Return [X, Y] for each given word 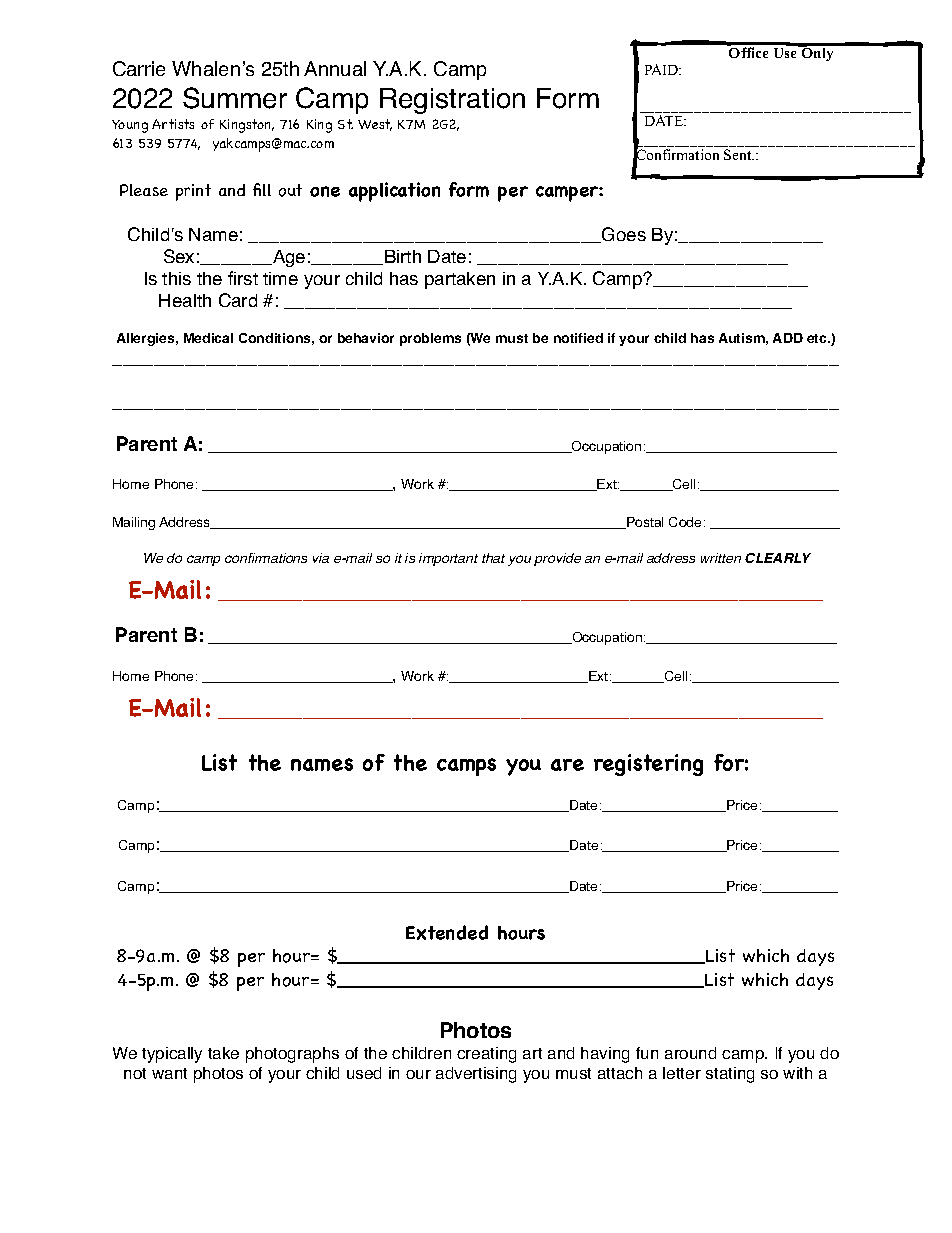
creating [486, 1055]
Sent [739, 154]
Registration [452, 101]
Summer [235, 98]
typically [172, 1055]
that [493, 558]
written [721, 558]
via [321, 558]
